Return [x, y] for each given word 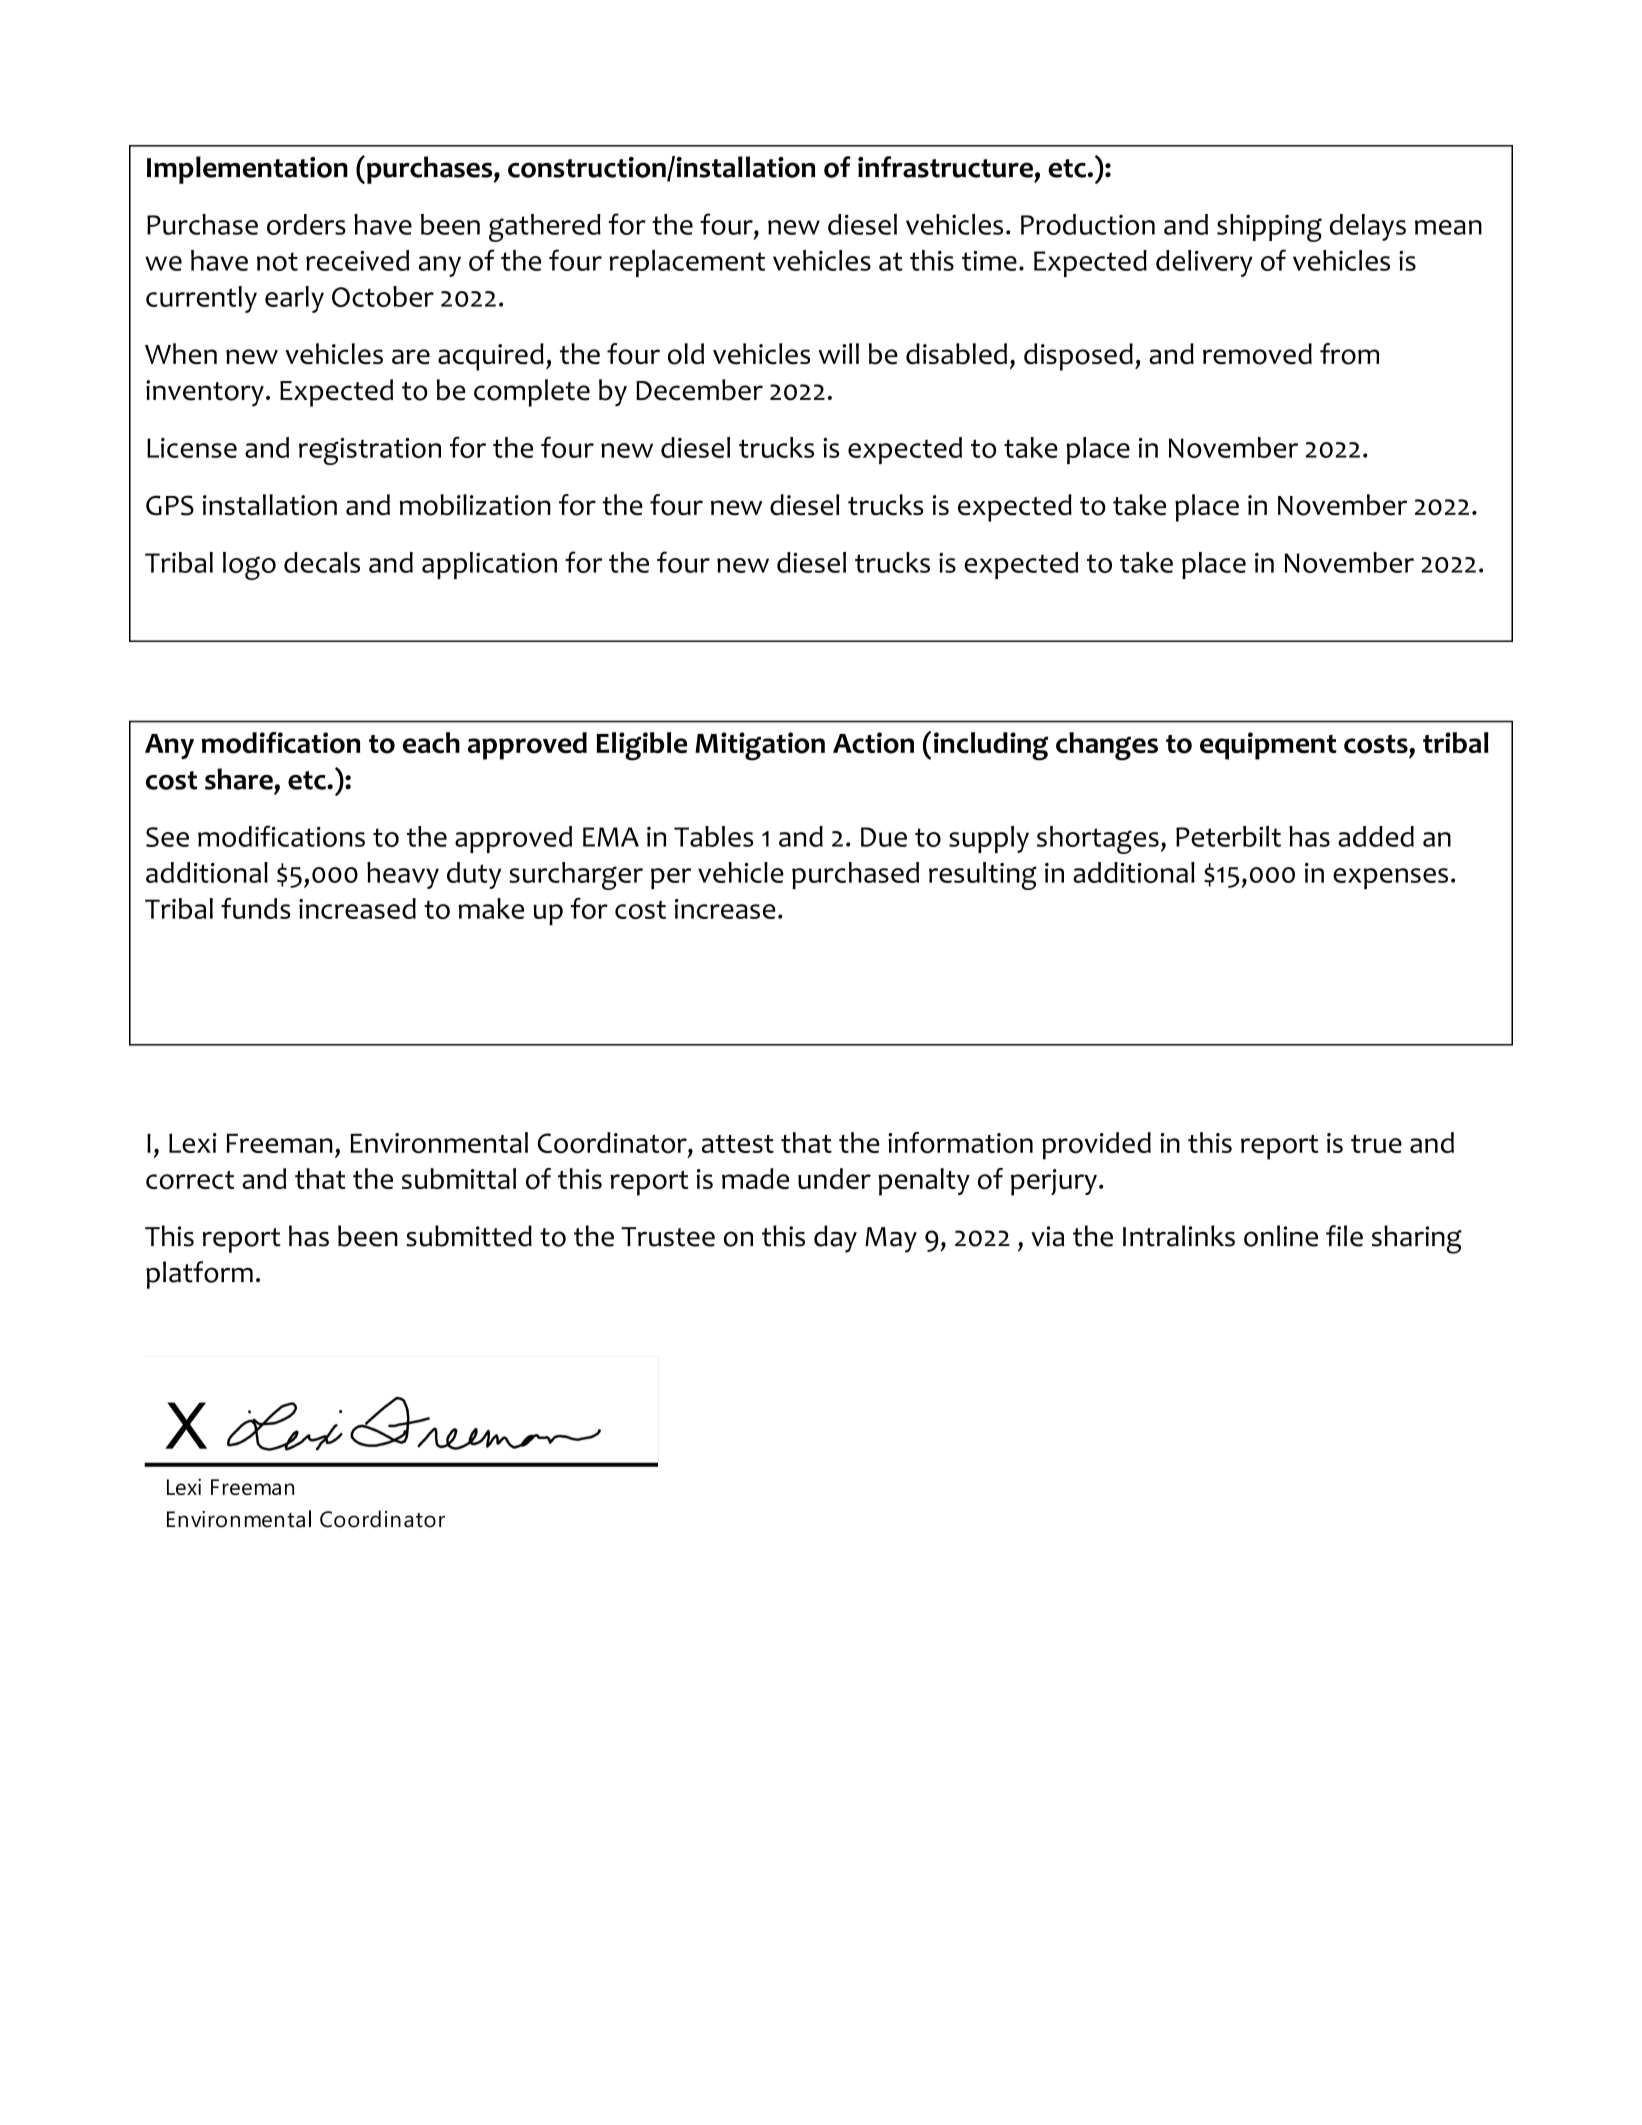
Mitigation [760, 746]
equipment [1268, 746]
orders [306, 224]
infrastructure [945, 167]
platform [199, 1275]
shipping [1269, 228]
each [431, 742]
